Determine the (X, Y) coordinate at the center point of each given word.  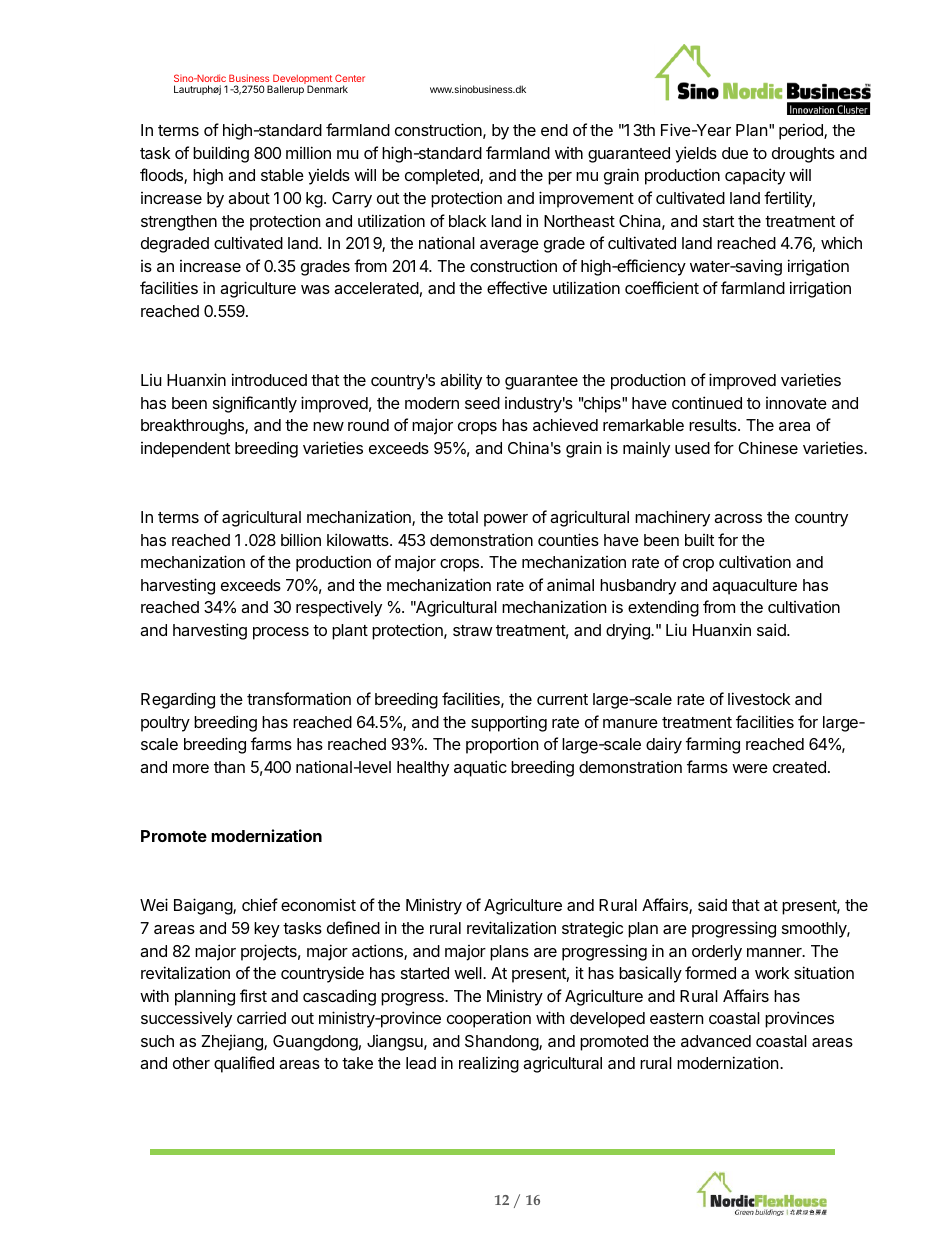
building (221, 154)
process (281, 633)
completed (443, 177)
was (315, 289)
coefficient (662, 287)
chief (260, 904)
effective (517, 287)
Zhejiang (233, 1042)
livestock (759, 698)
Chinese (768, 447)
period (802, 131)
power (506, 520)
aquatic (480, 768)
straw (473, 630)
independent (185, 450)
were (750, 768)
